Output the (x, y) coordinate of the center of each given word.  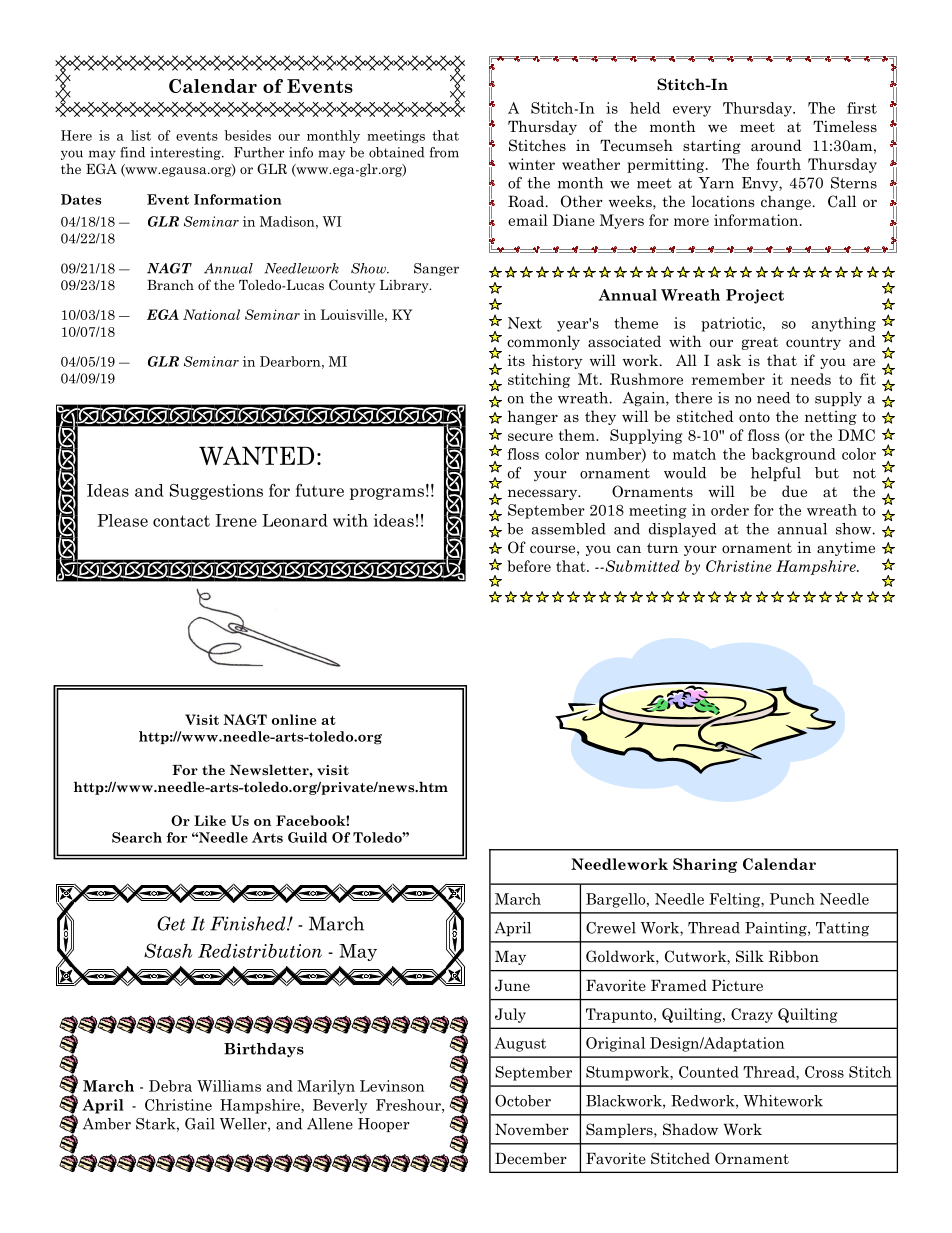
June (512, 986)
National (211, 314)
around (776, 145)
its (516, 360)
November (532, 1129)
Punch (792, 899)
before (529, 566)
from (444, 152)
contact (181, 521)
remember (728, 379)
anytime (846, 548)
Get (171, 923)
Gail (200, 1124)
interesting (186, 153)
